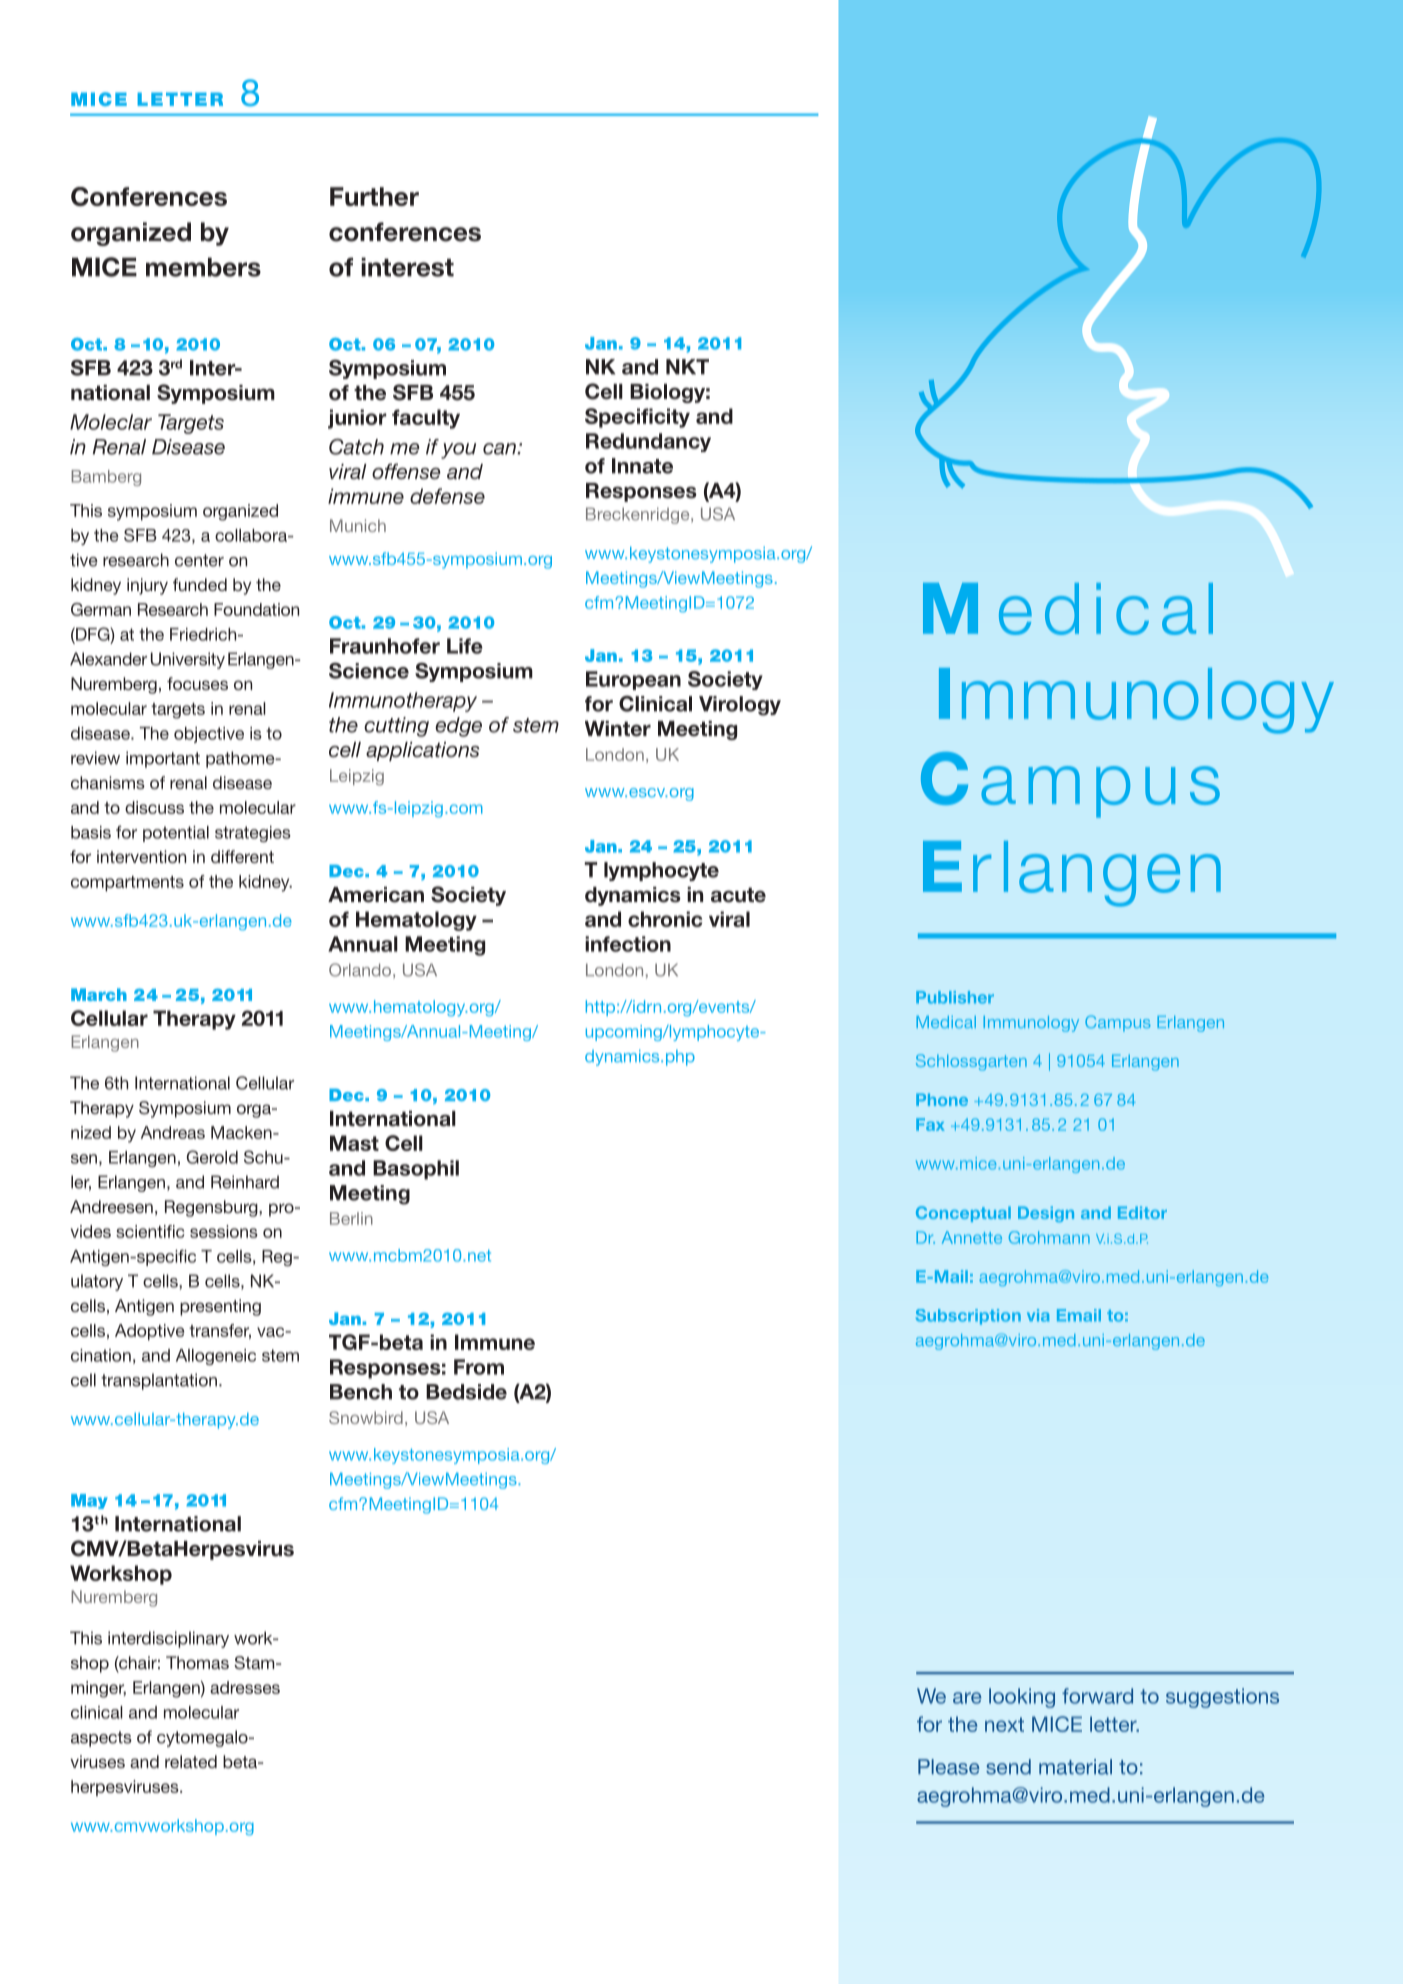 This screenshot has height=1984, width=1403. Describe the element at coordinates (738, 895) in the screenshot. I see `acute` at that location.
